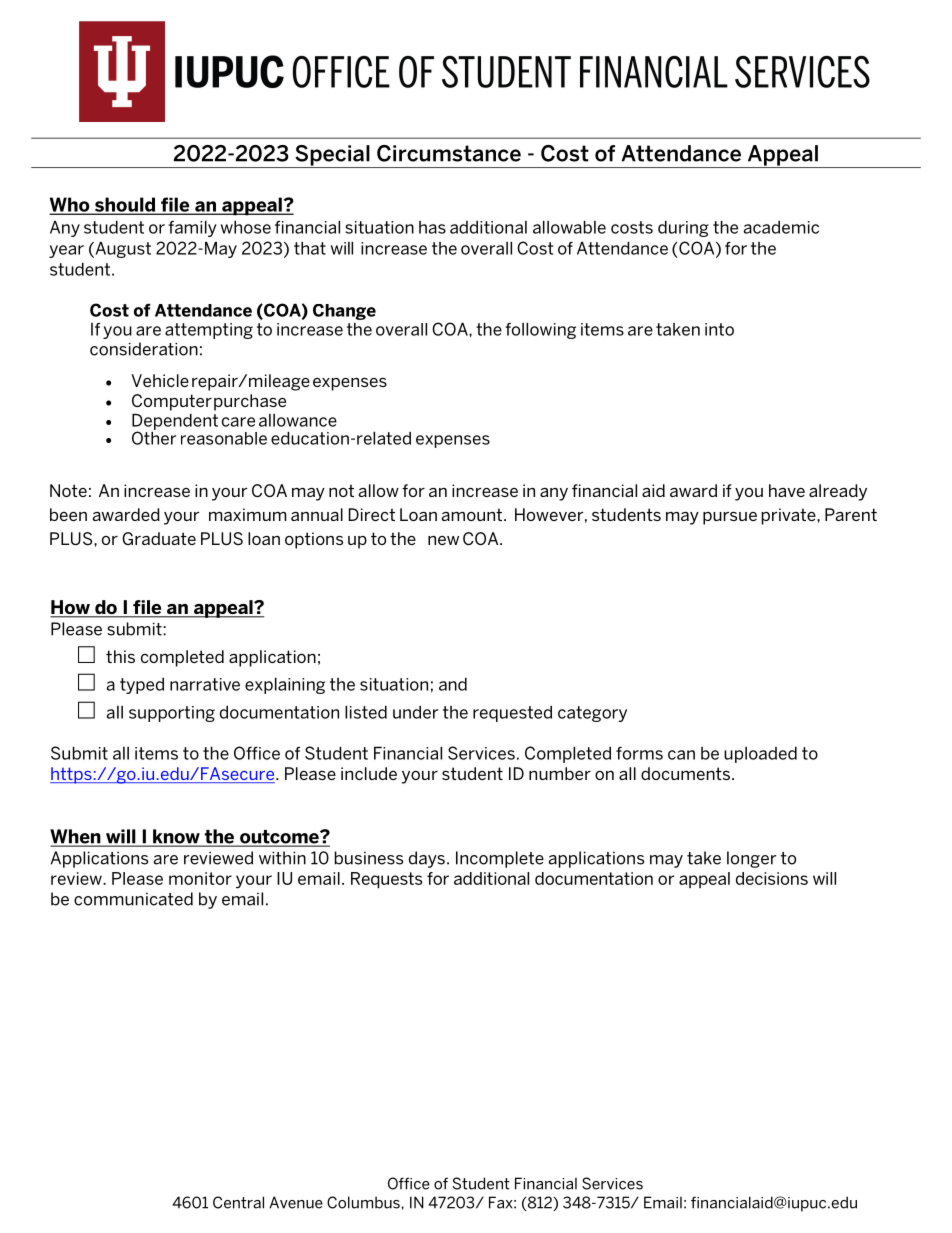 Image resolution: width=952 pixels, height=1233 pixels. What do you see at coordinates (781, 227) in the screenshot?
I see `academic` at bounding box center [781, 227].
